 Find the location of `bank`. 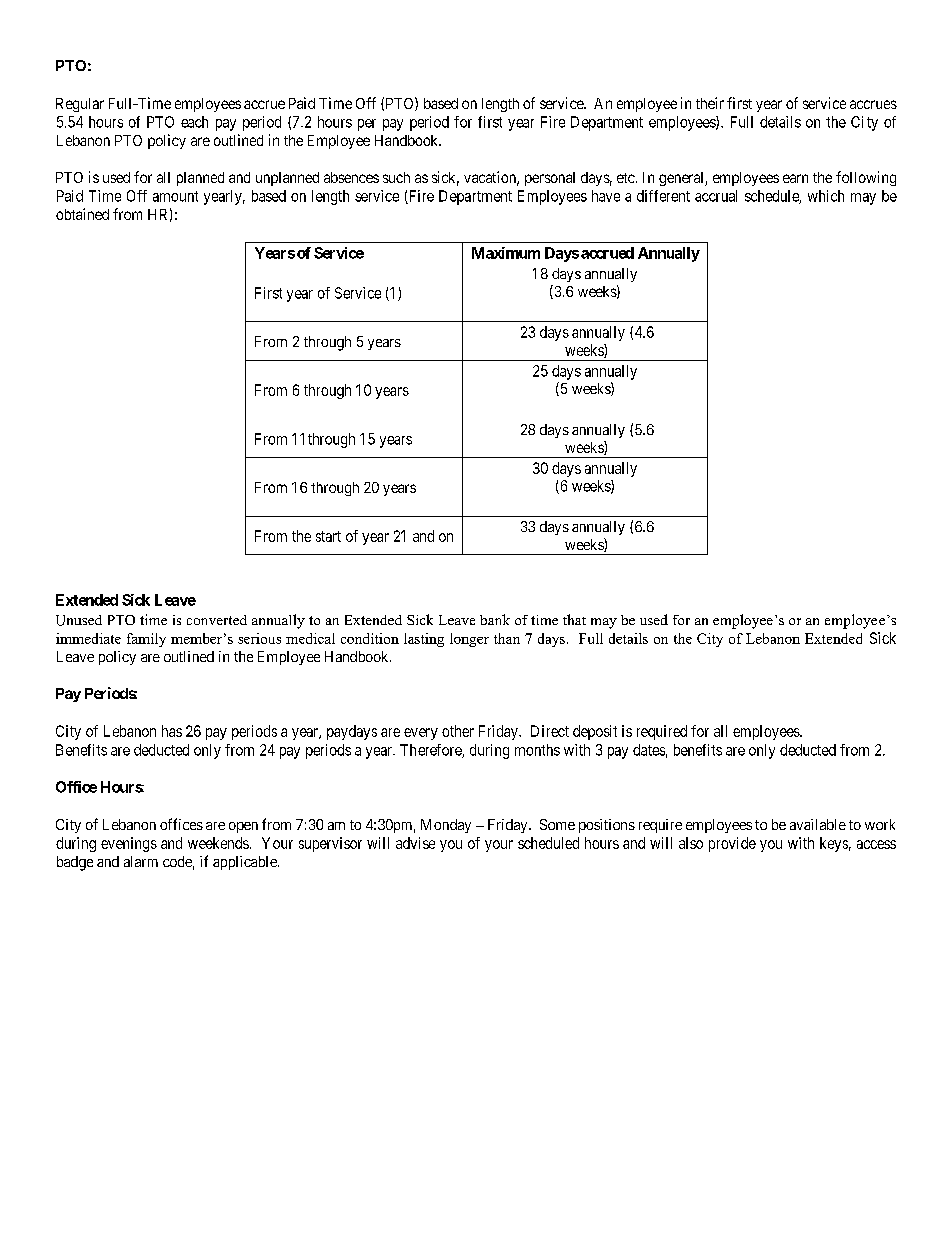

bank is located at coordinates (495, 619).
